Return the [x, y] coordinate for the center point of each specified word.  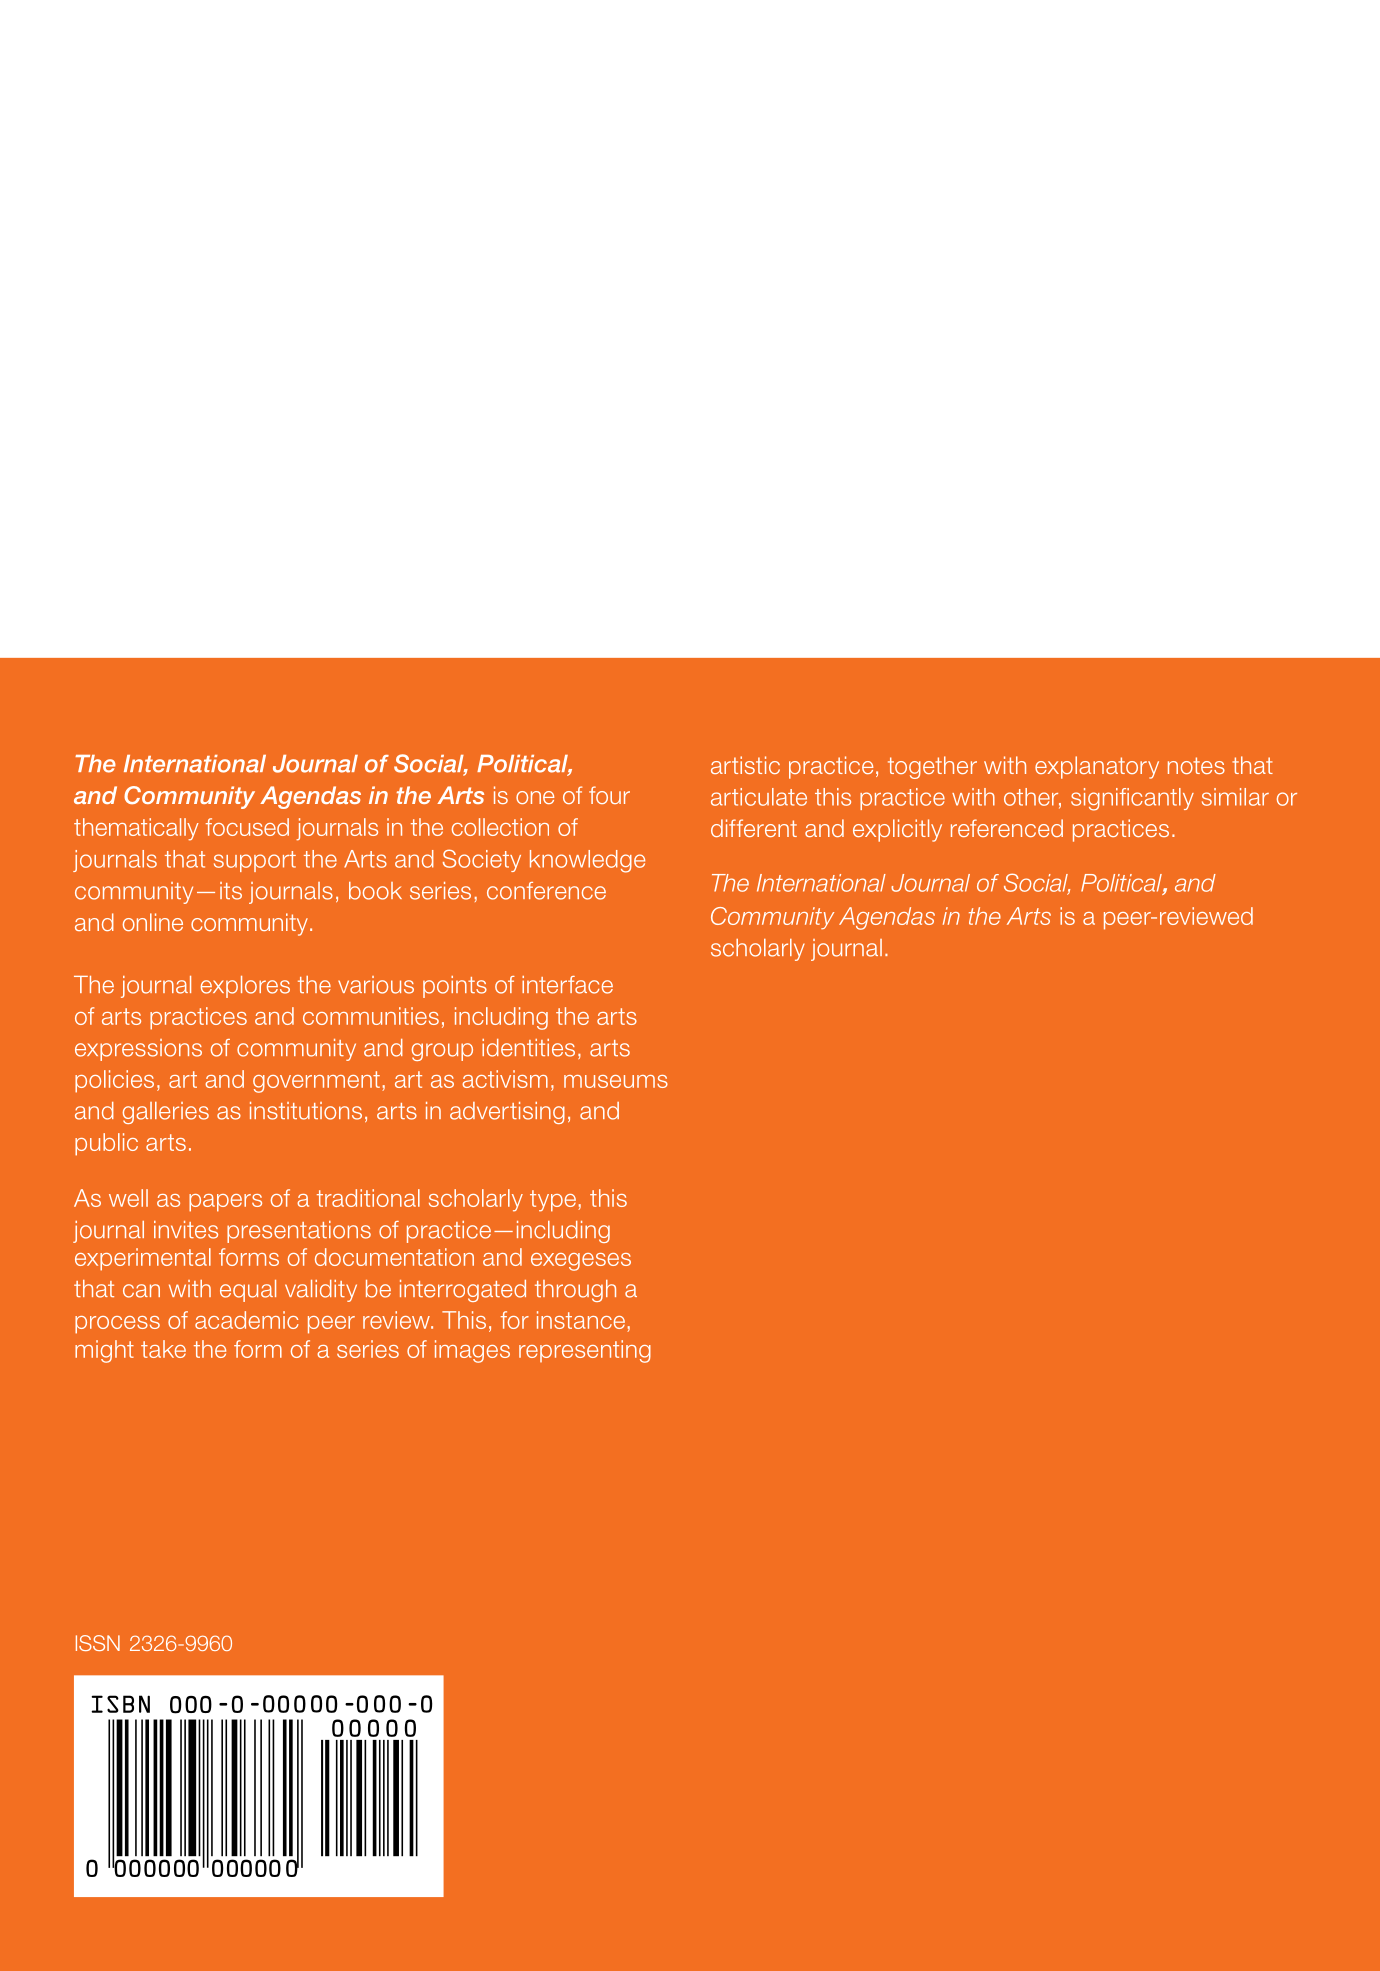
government [316, 1082]
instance [582, 1321]
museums [616, 1081]
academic [246, 1320]
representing [585, 1351]
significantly [1132, 799]
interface [567, 985]
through [575, 1291]
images [472, 1351]
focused [247, 827]
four [609, 795]
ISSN [98, 1643]
